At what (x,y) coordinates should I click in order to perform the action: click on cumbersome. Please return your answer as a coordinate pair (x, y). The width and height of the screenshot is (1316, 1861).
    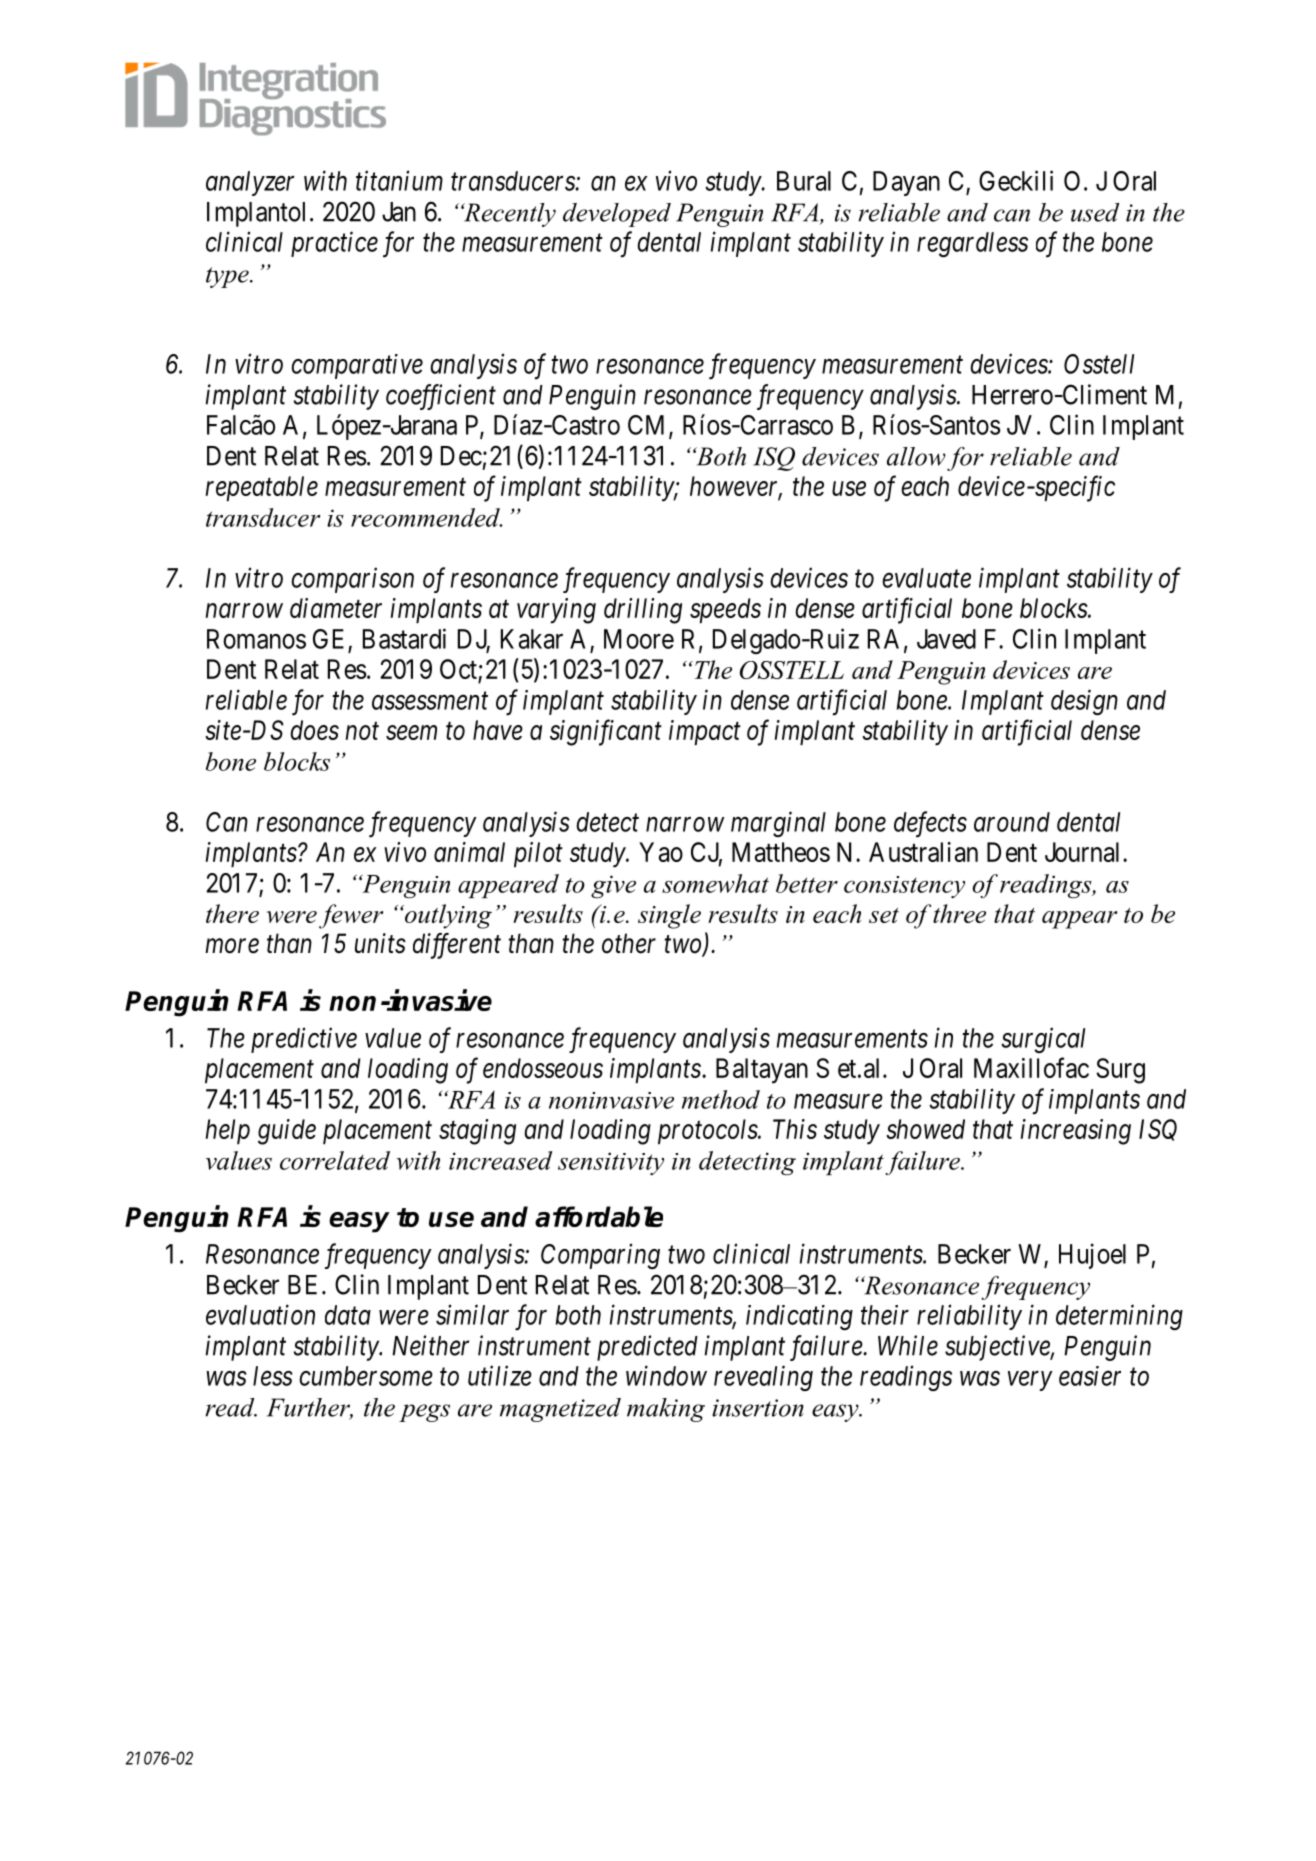
    Looking at the image, I should click on (366, 1376).
